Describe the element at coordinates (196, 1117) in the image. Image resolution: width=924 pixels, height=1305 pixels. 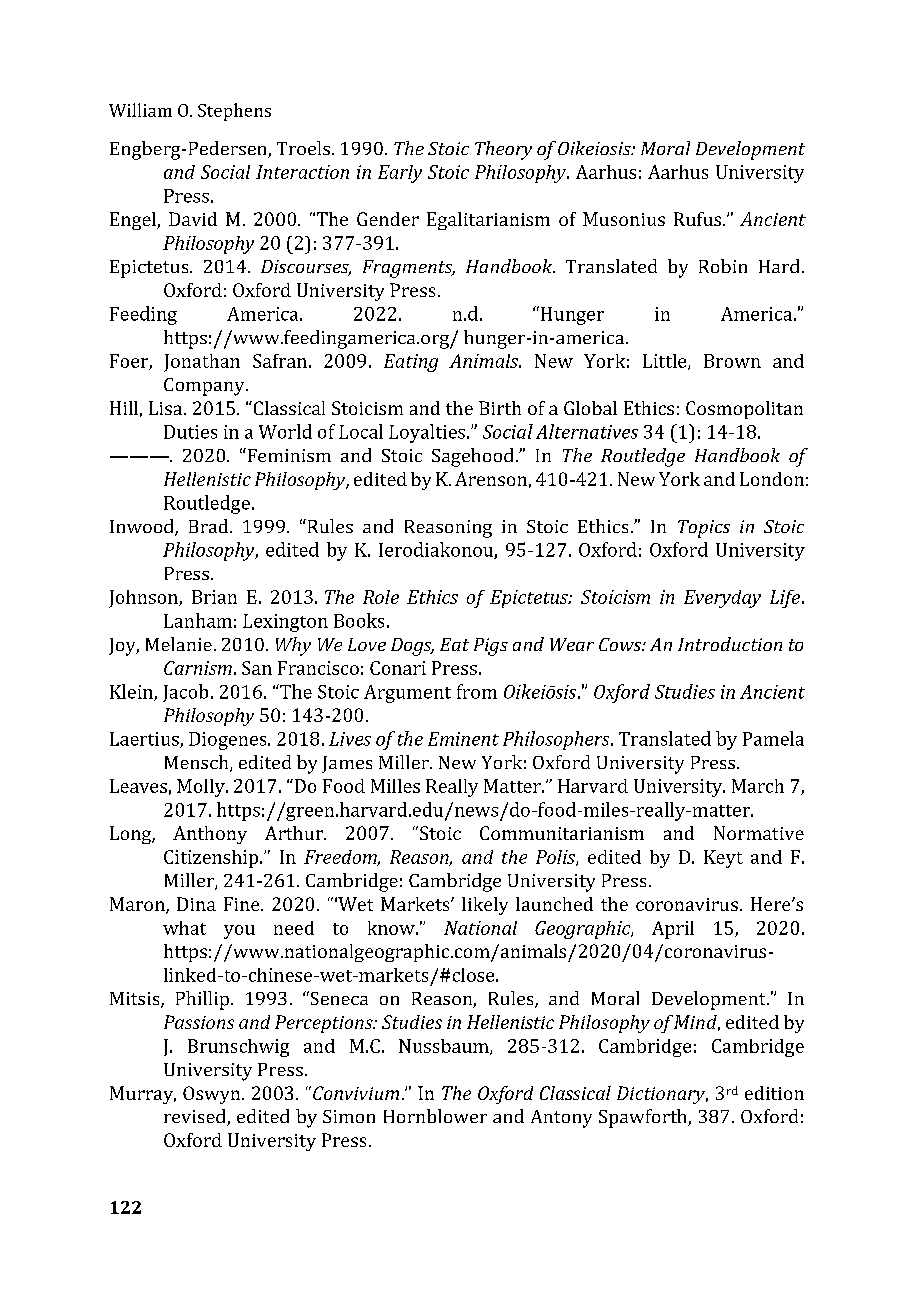
I see `revised` at that location.
